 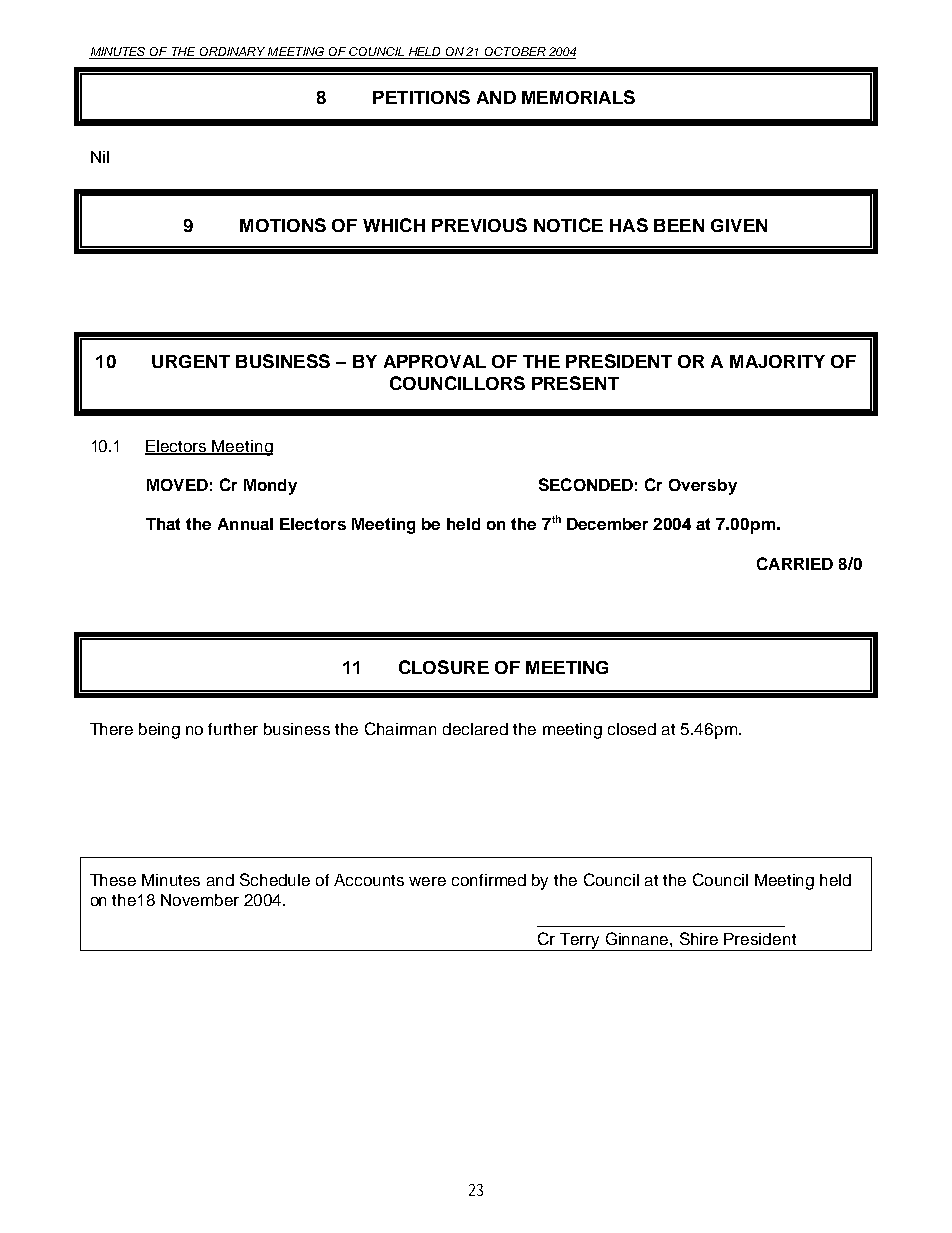 I want to click on December, so click(x=607, y=524).
